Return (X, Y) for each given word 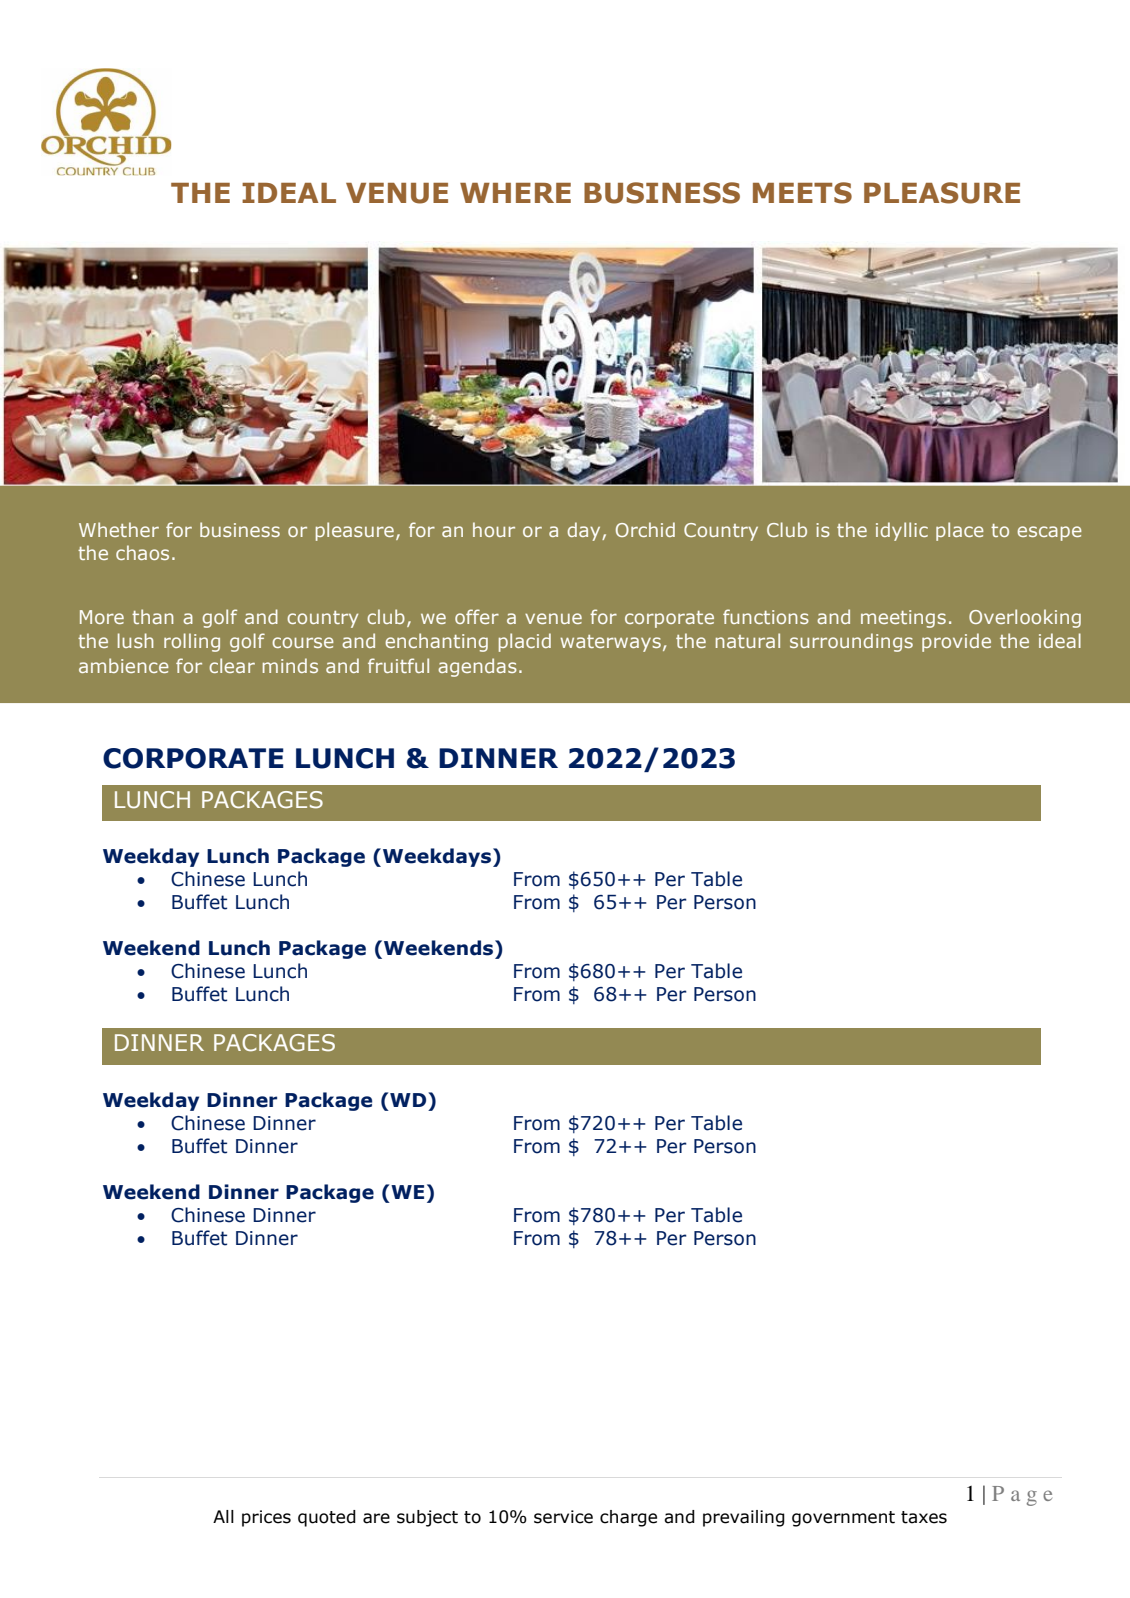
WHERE (515, 193)
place (960, 531)
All (223, 1516)
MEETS (802, 193)
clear (232, 665)
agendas (477, 667)
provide (956, 642)
